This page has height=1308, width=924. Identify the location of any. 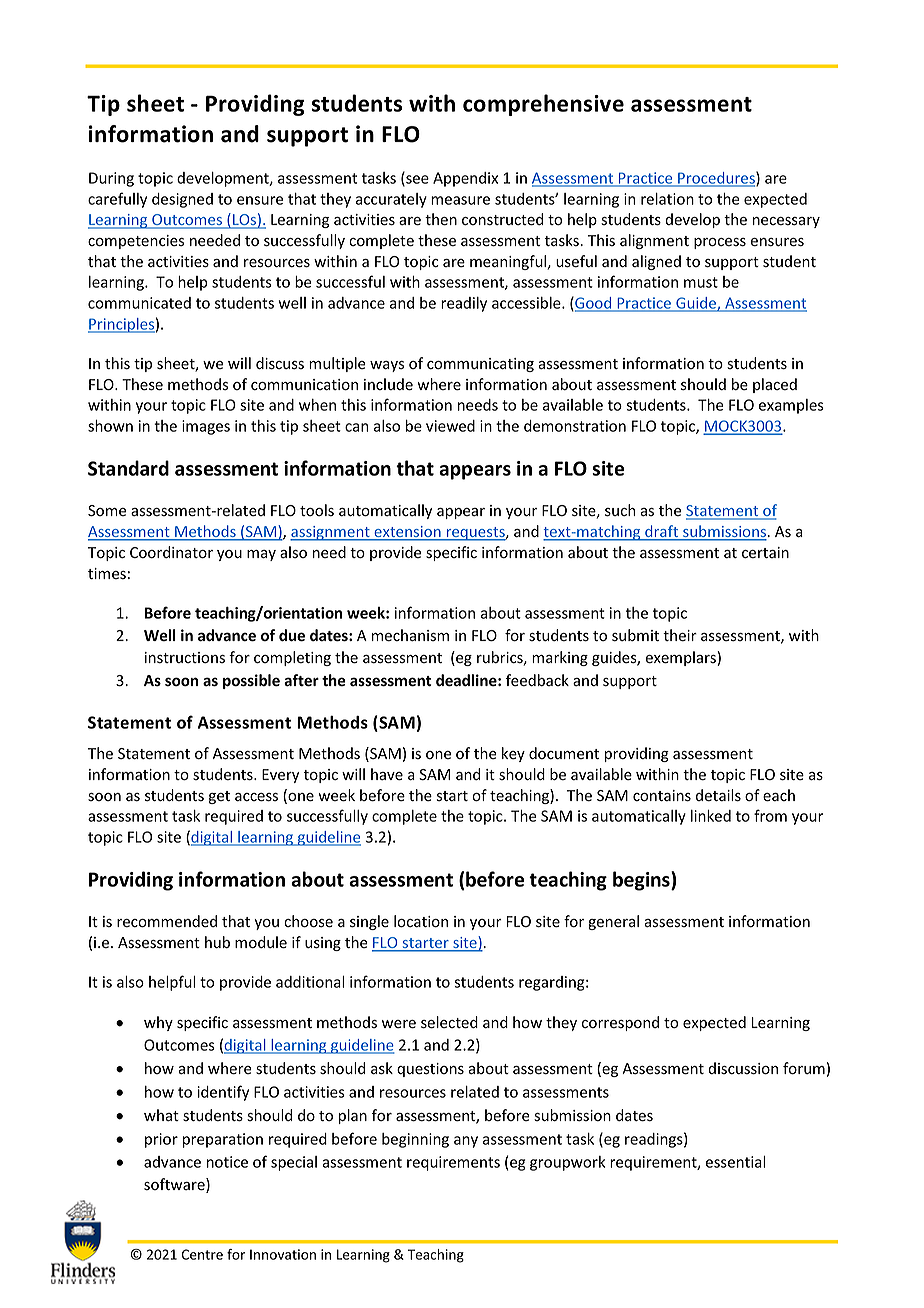
(466, 1142).
